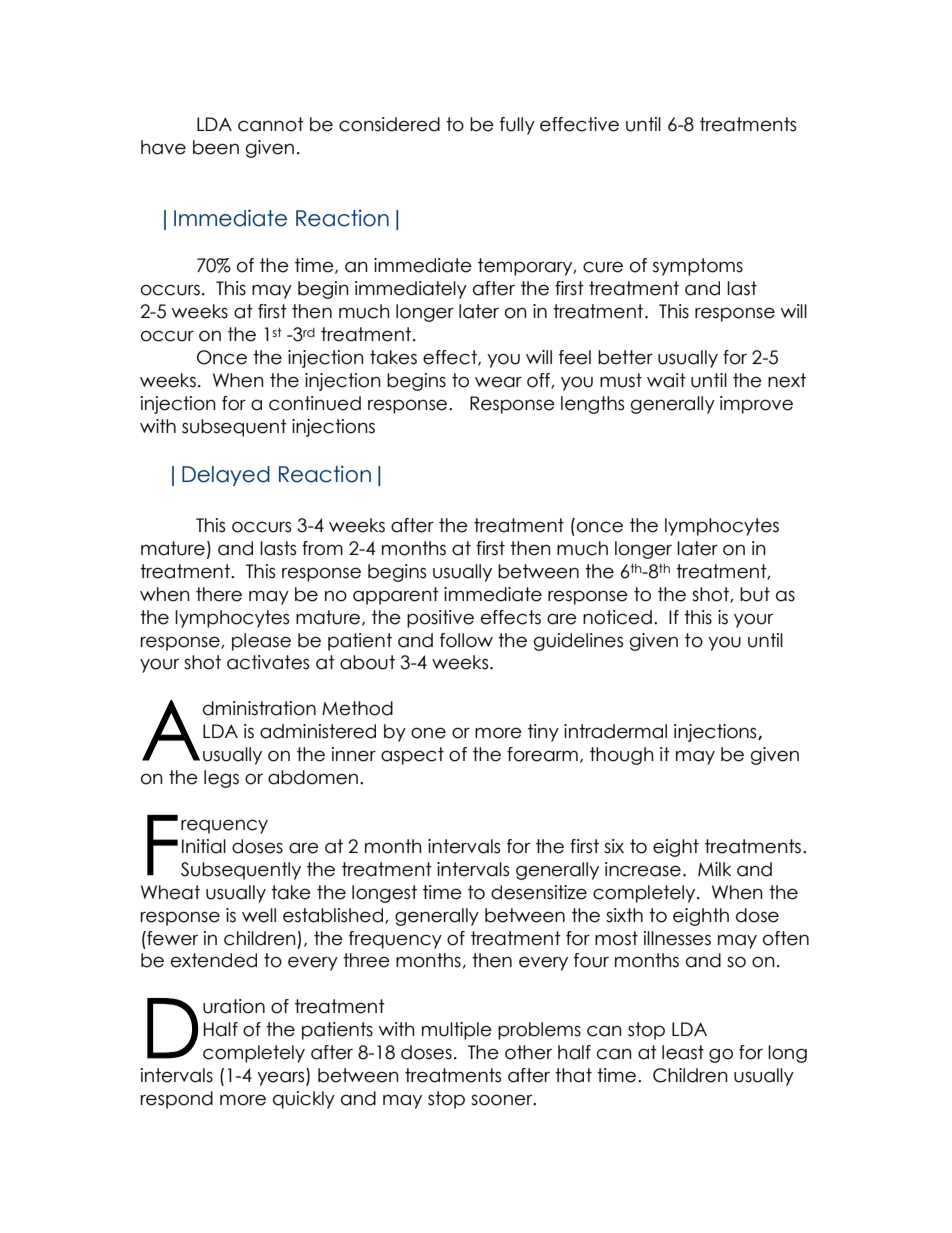 The image size is (952, 1233). I want to click on wait, so click(666, 380).
